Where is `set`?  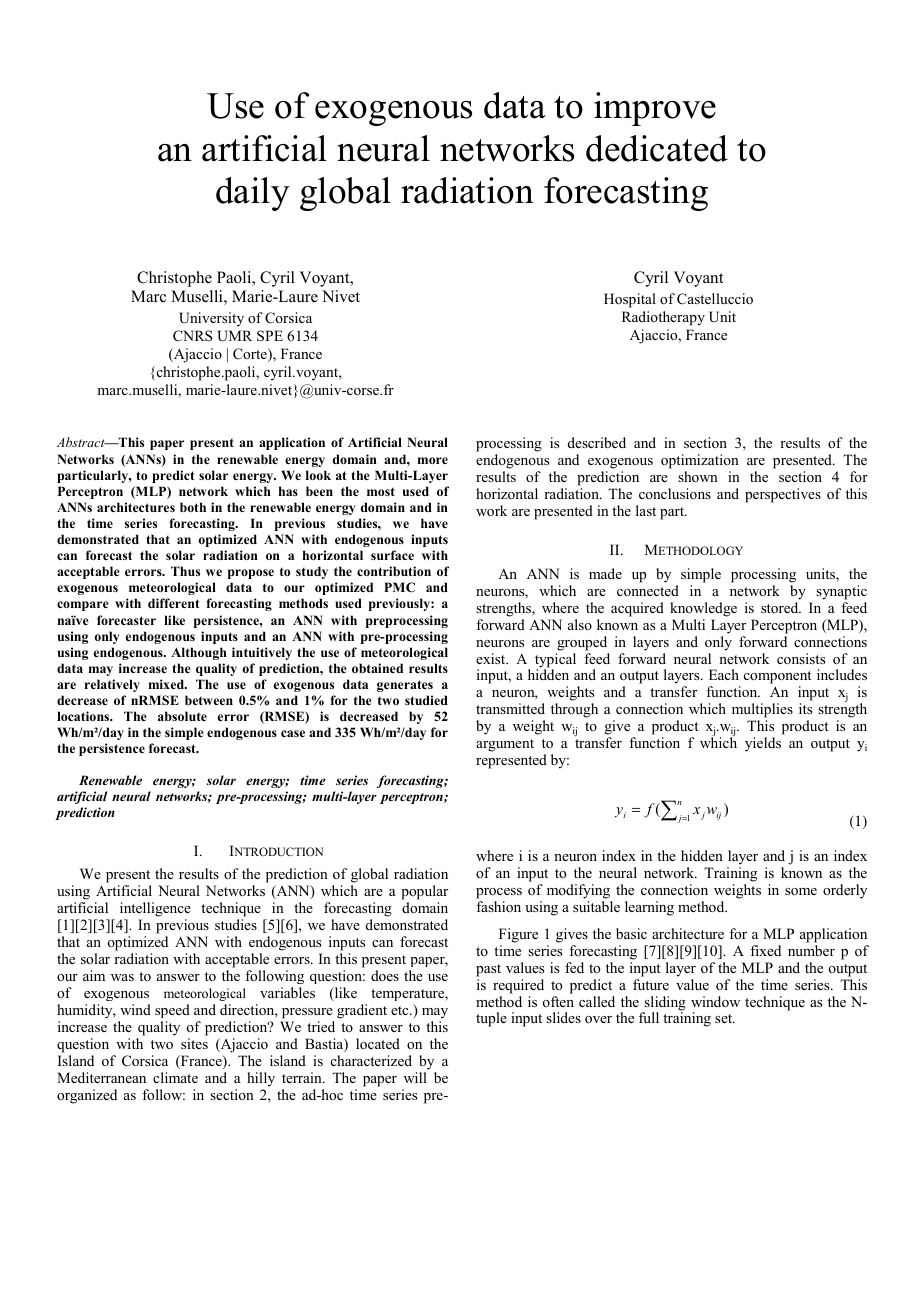
set is located at coordinates (725, 1018).
